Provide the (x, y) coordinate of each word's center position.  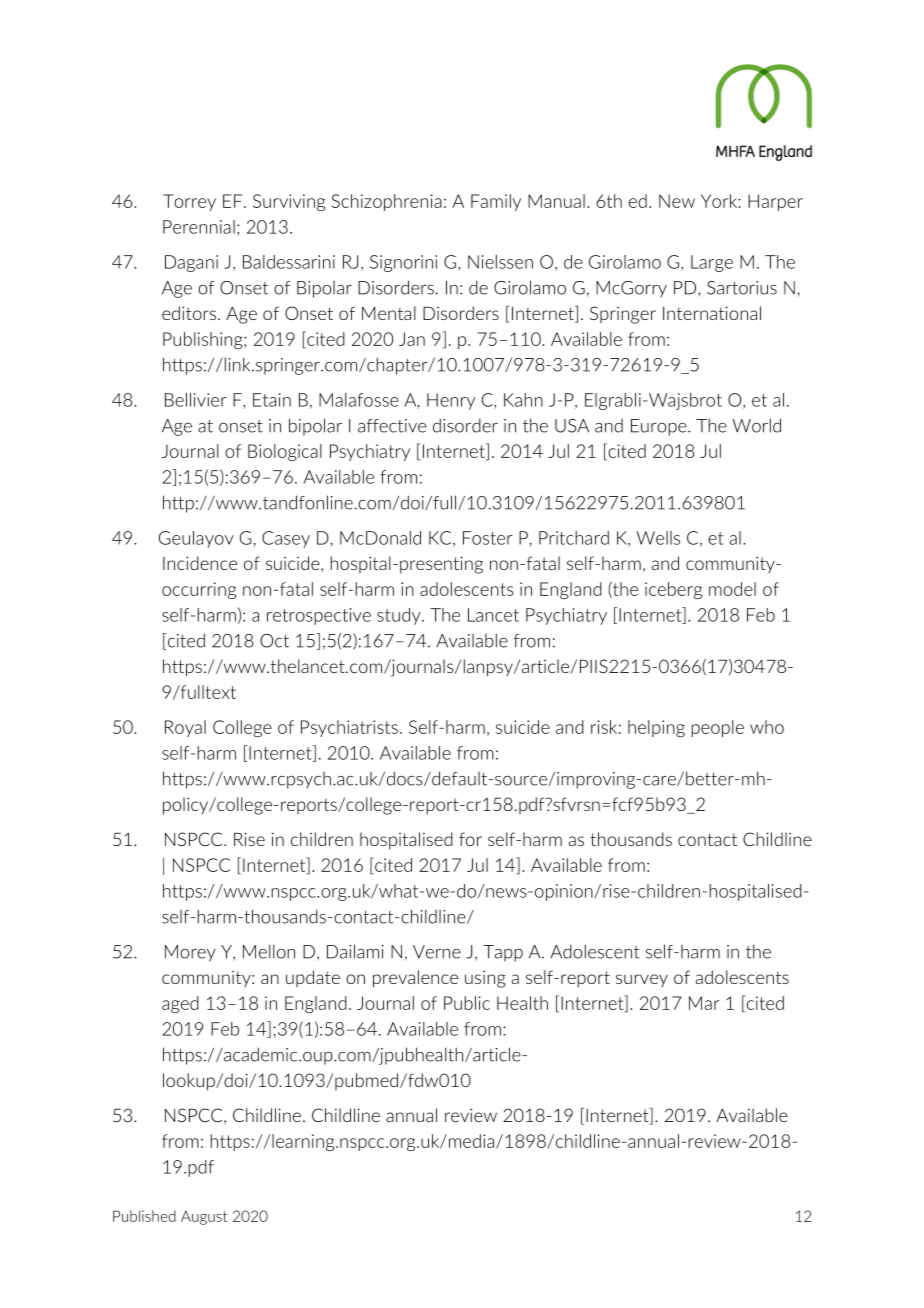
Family (496, 202)
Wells (658, 538)
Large (712, 263)
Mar (704, 1003)
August (204, 1218)
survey (642, 980)
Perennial (199, 227)
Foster (488, 538)
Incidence (200, 563)
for (470, 839)
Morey (190, 953)
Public (467, 1003)
